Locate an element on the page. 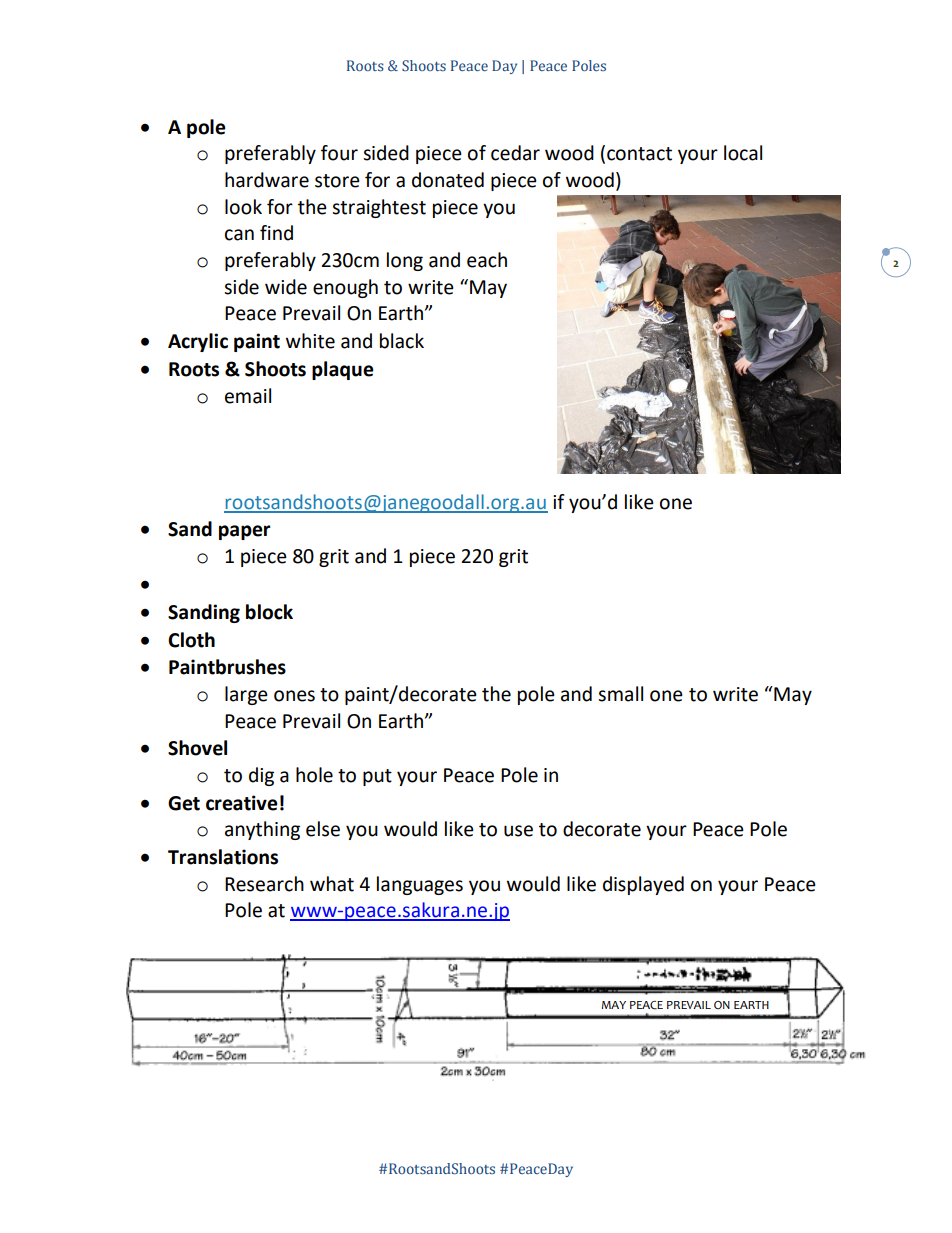 The image size is (952, 1233). paper is located at coordinates (245, 532).
